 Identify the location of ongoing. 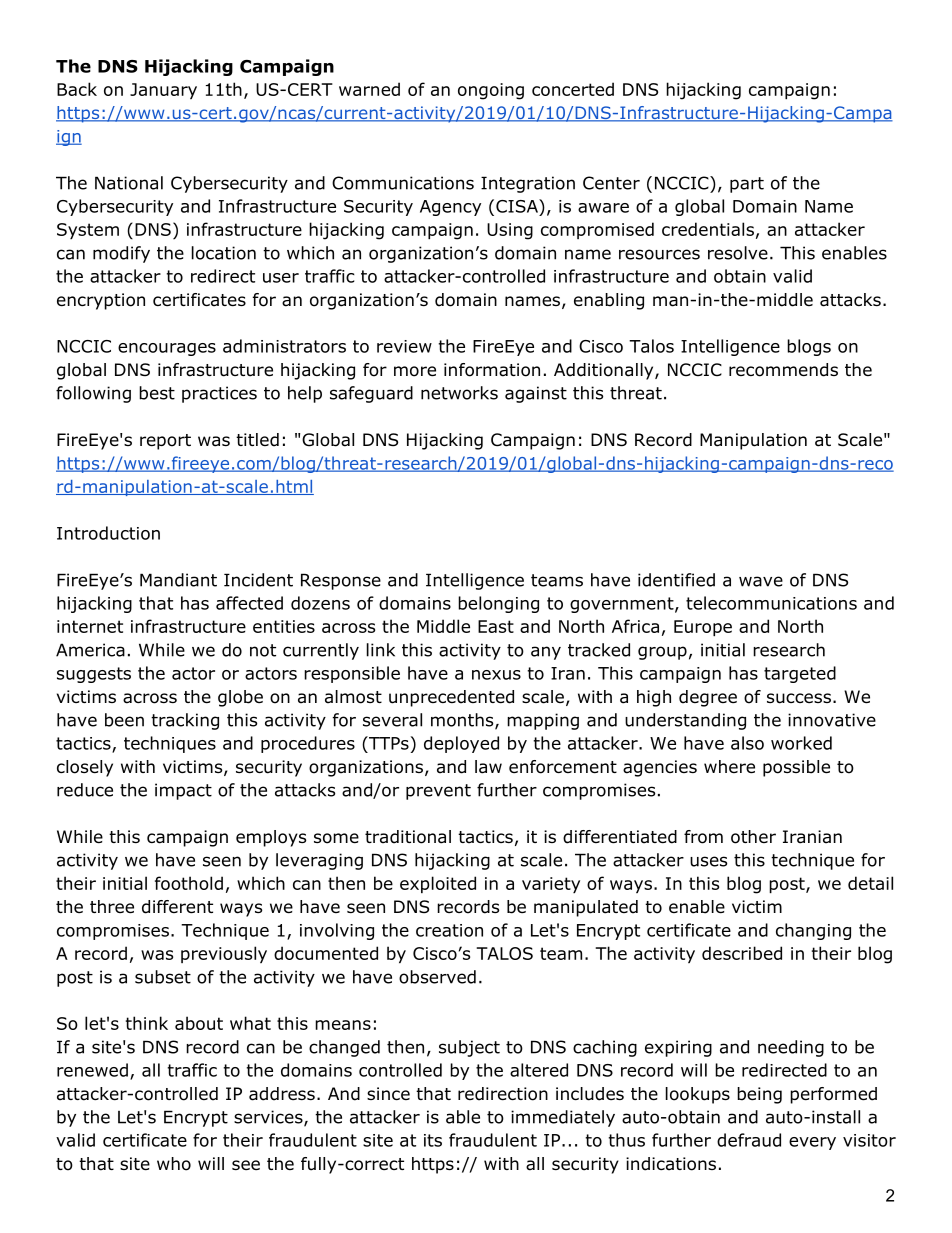
(491, 91).
